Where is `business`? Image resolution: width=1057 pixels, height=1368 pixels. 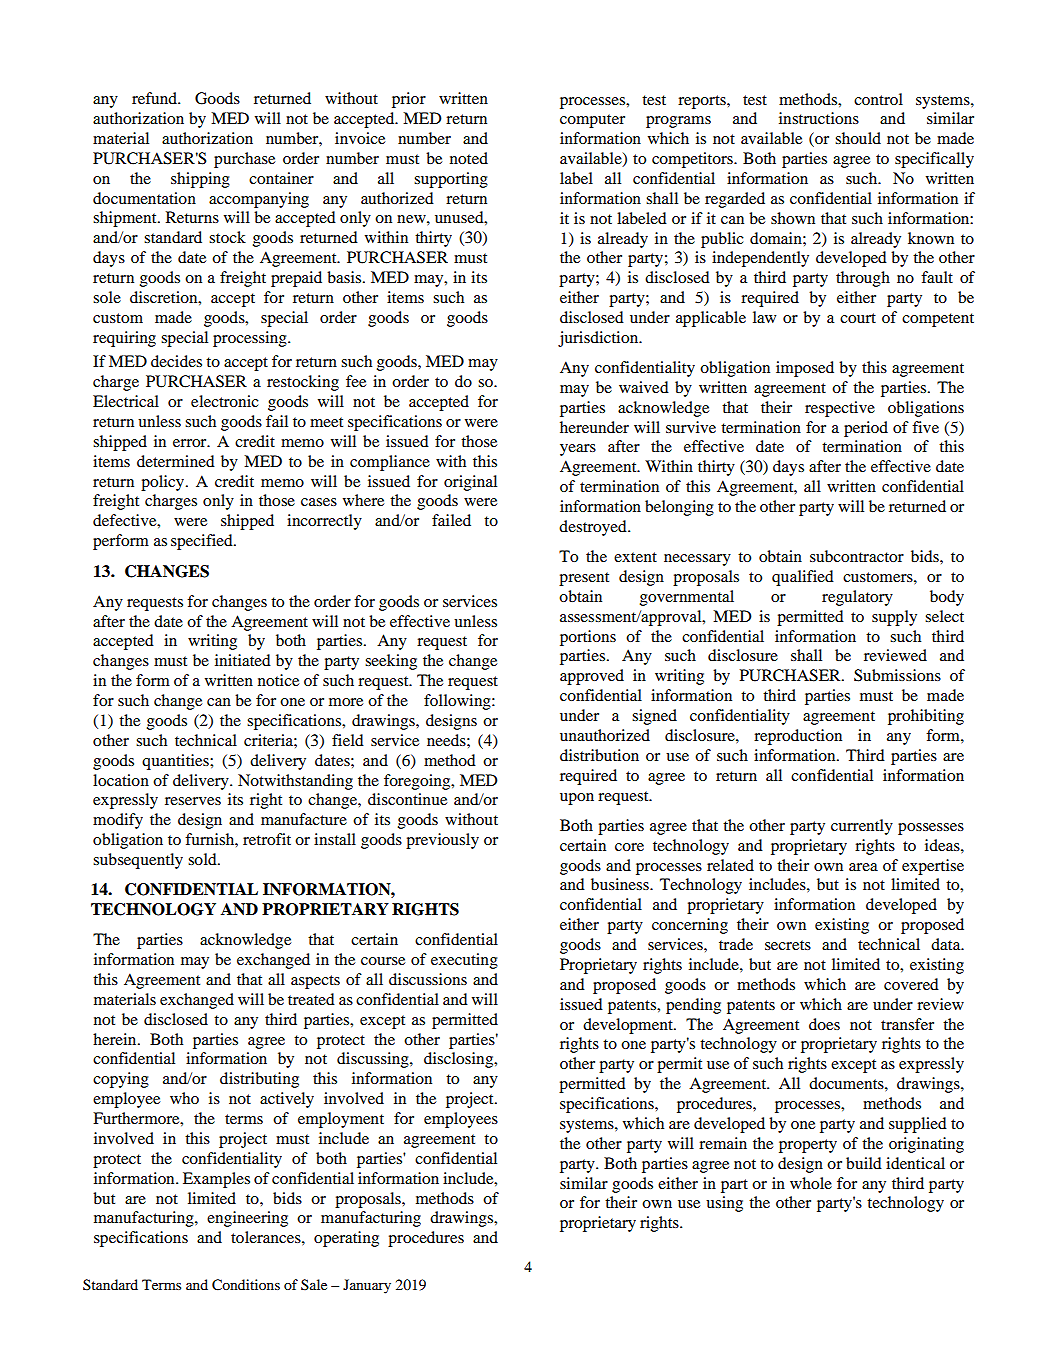 business is located at coordinates (621, 884).
